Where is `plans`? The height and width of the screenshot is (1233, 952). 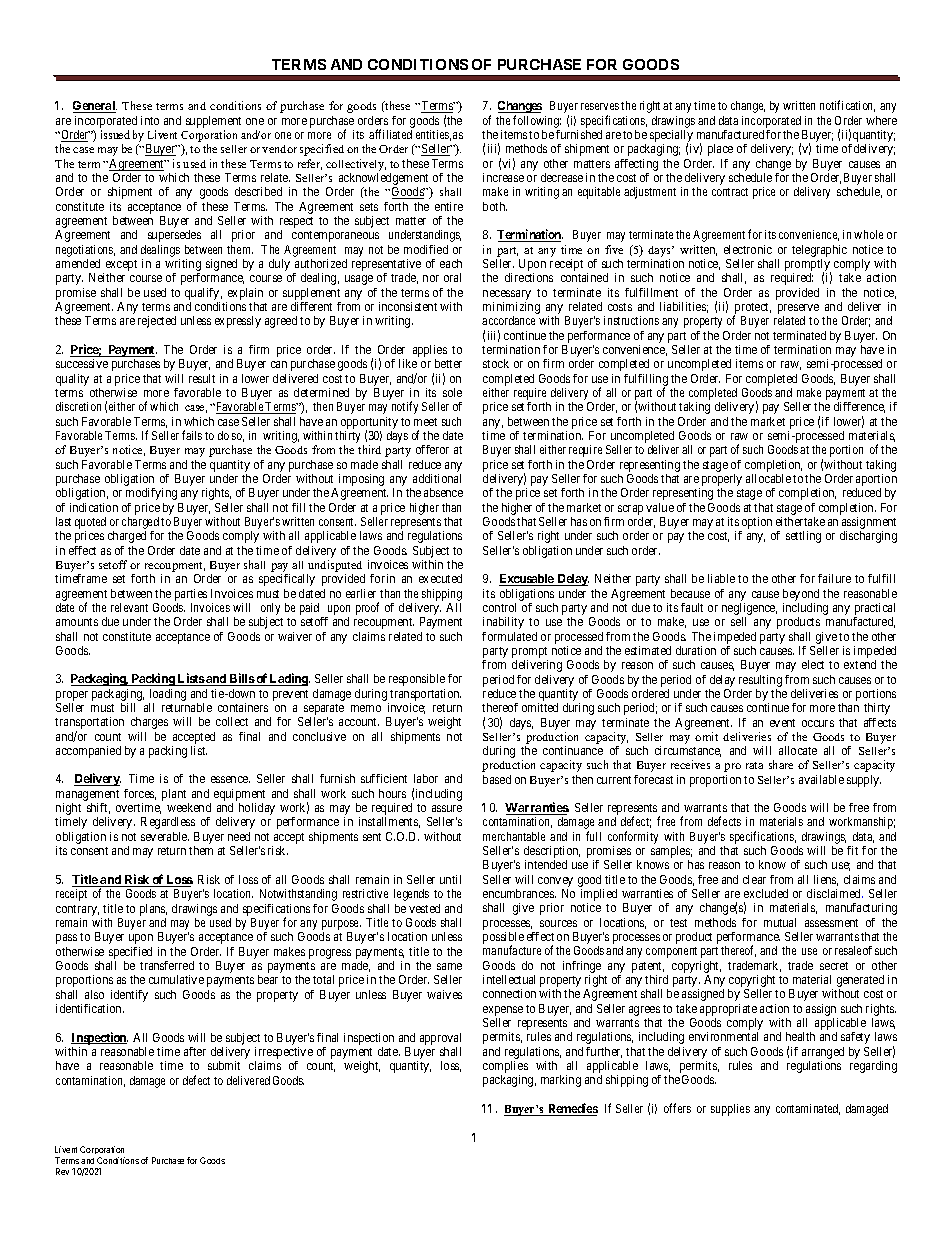 plans is located at coordinates (153, 910).
